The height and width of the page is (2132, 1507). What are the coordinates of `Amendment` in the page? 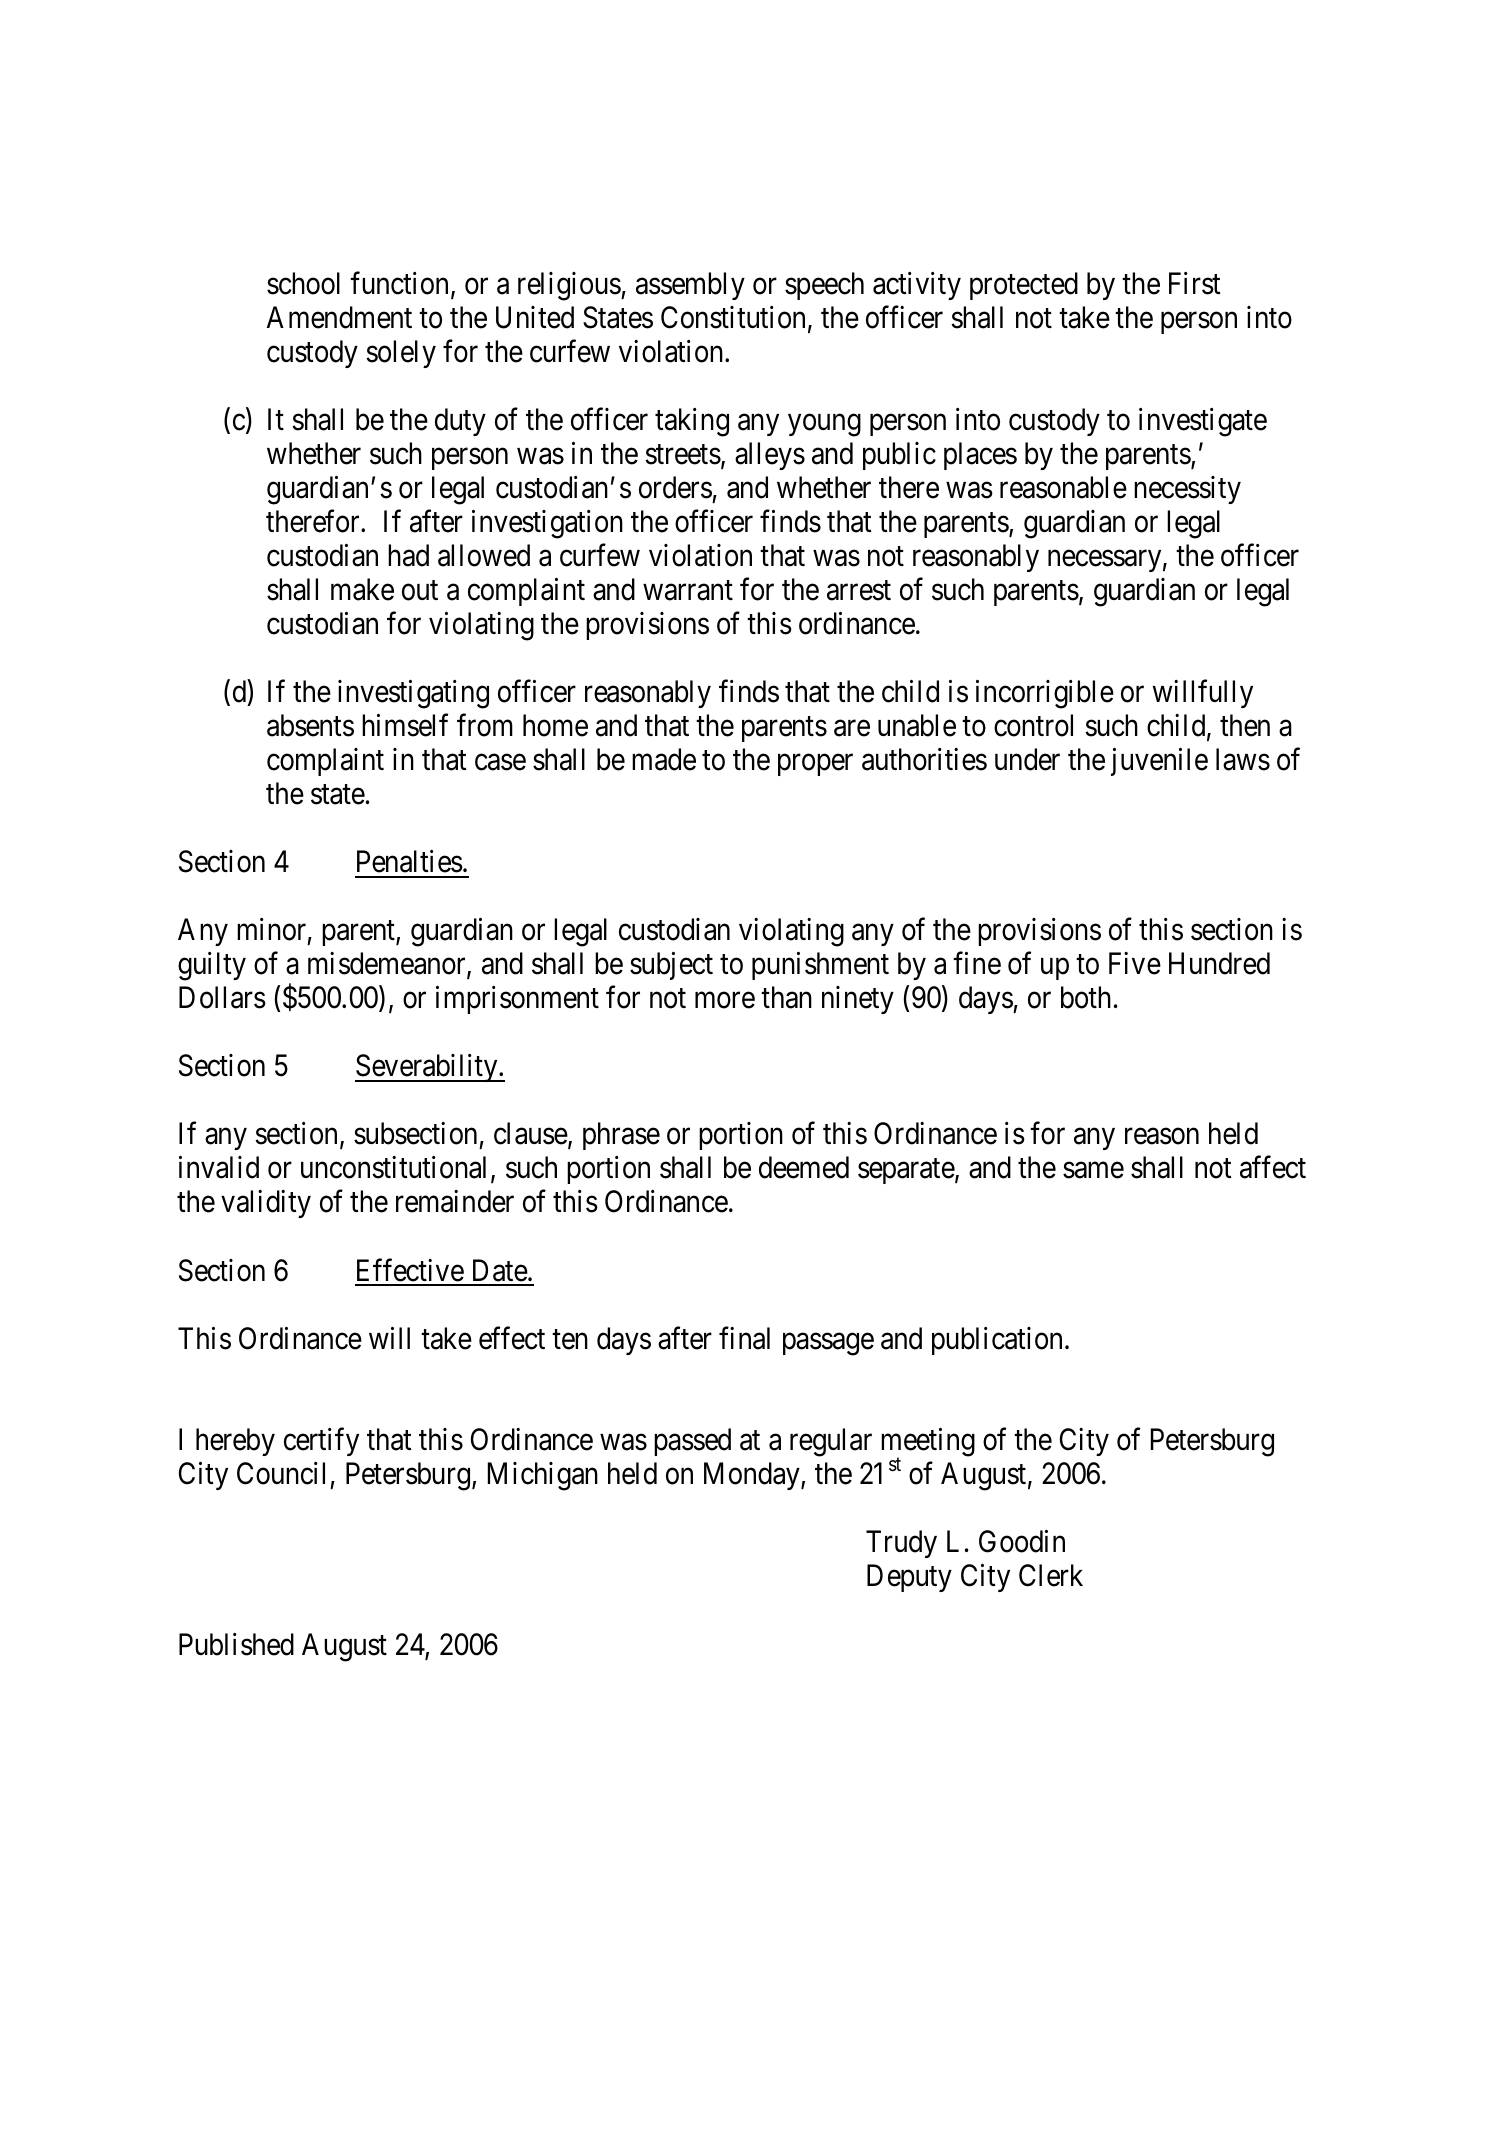 It's located at (339, 317).
